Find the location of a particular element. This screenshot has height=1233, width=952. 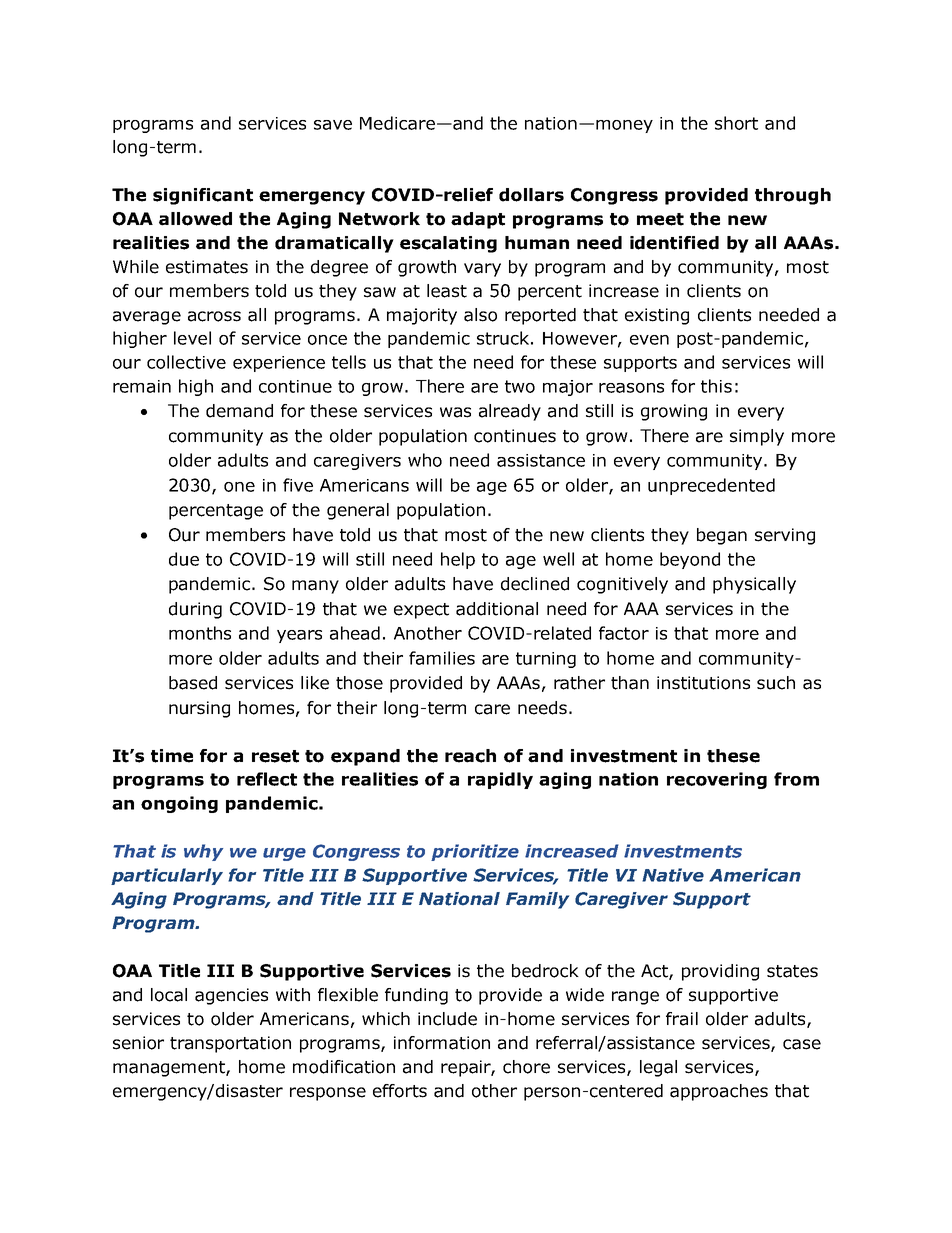

information is located at coordinates (442, 1043).
